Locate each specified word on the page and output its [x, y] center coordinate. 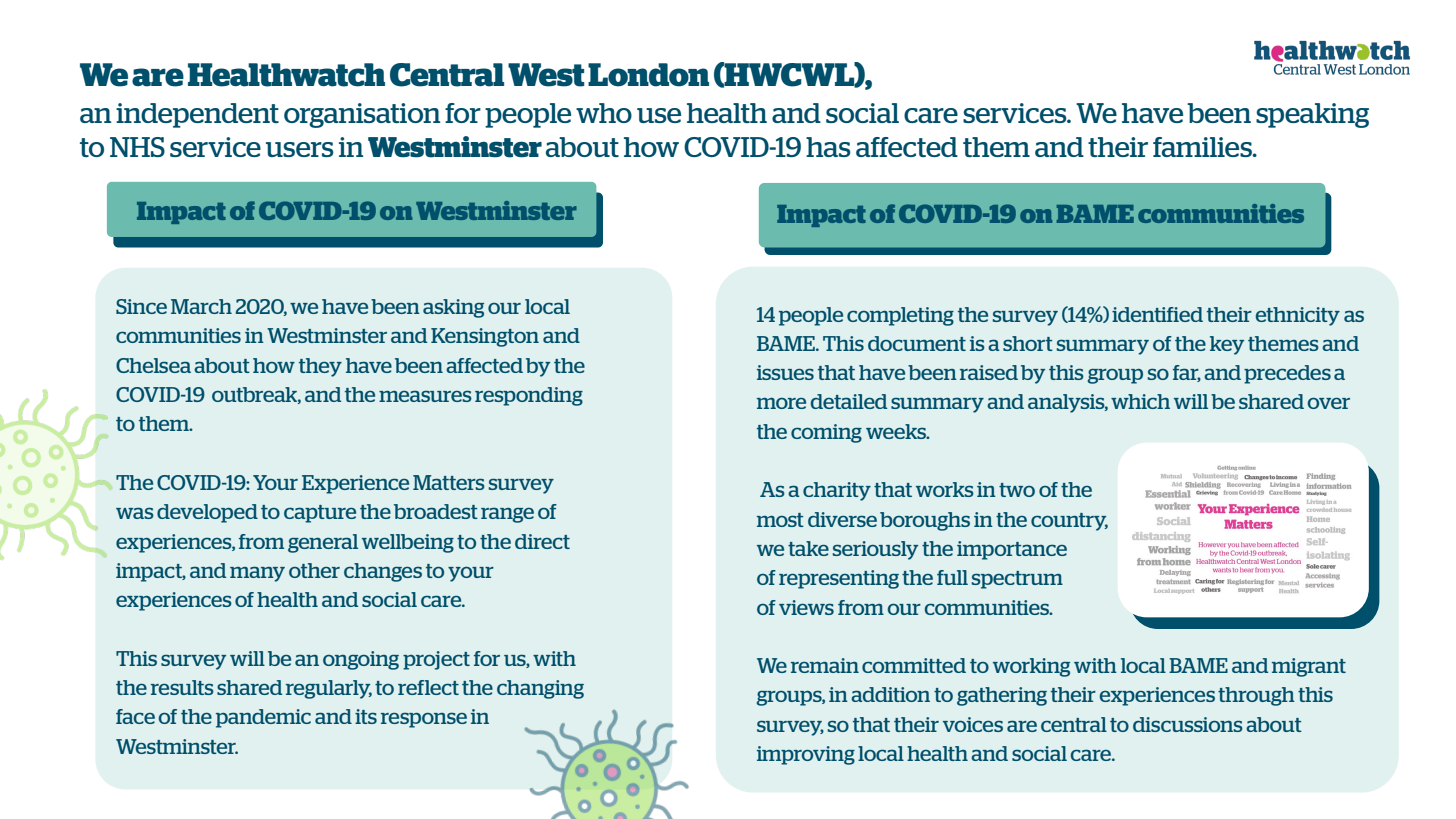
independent [197, 115]
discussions [1188, 724]
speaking [1312, 115]
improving [806, 755]
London [648, 75]
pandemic [263, 718]
